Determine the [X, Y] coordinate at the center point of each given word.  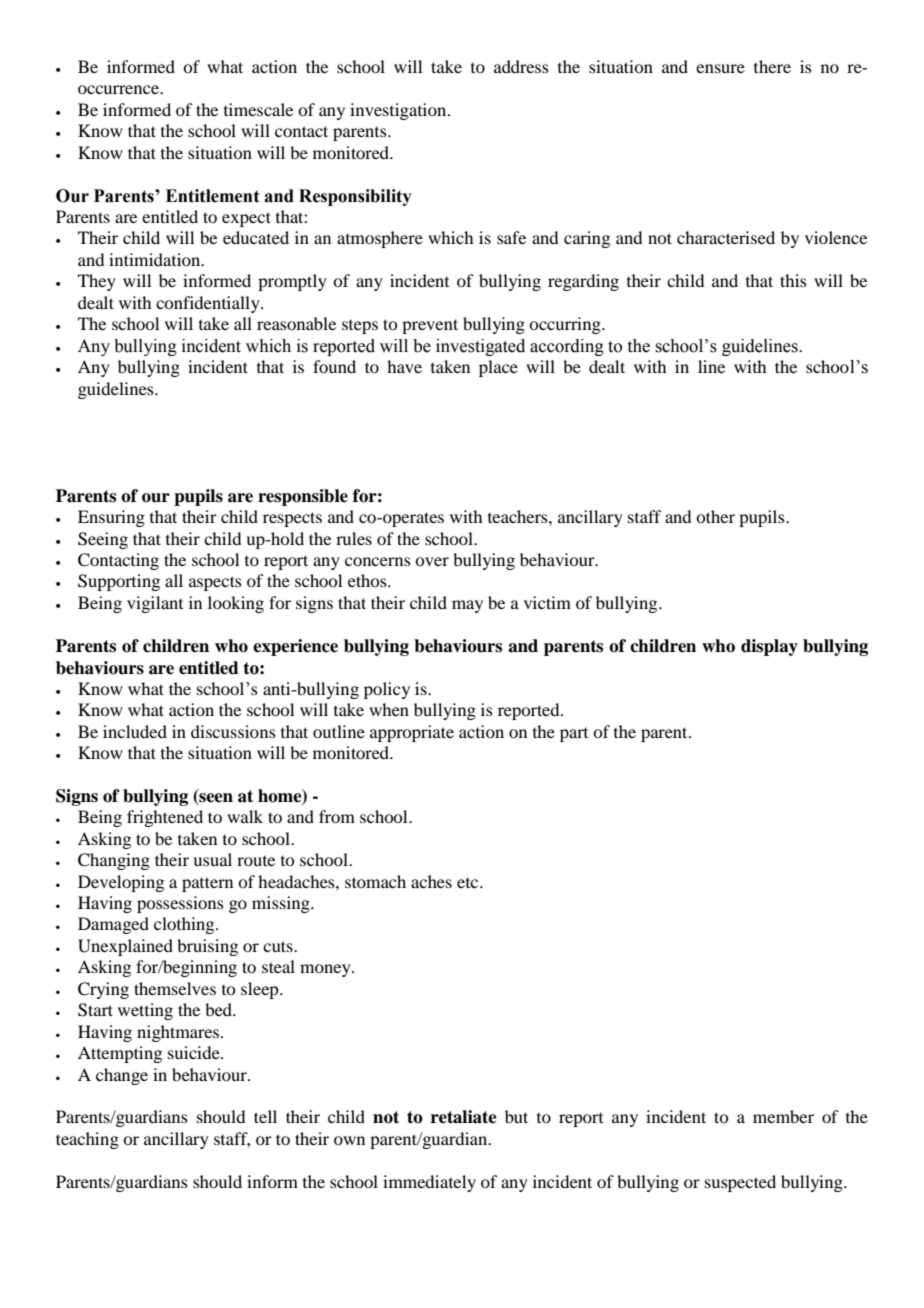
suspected [740, 1183]
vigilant [155, 604]
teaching [87, 1140]
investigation [399, 111]
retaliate [464, 1117]
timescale [258, 109]
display [769, 647]
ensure [720, 68]
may [467, 606]
